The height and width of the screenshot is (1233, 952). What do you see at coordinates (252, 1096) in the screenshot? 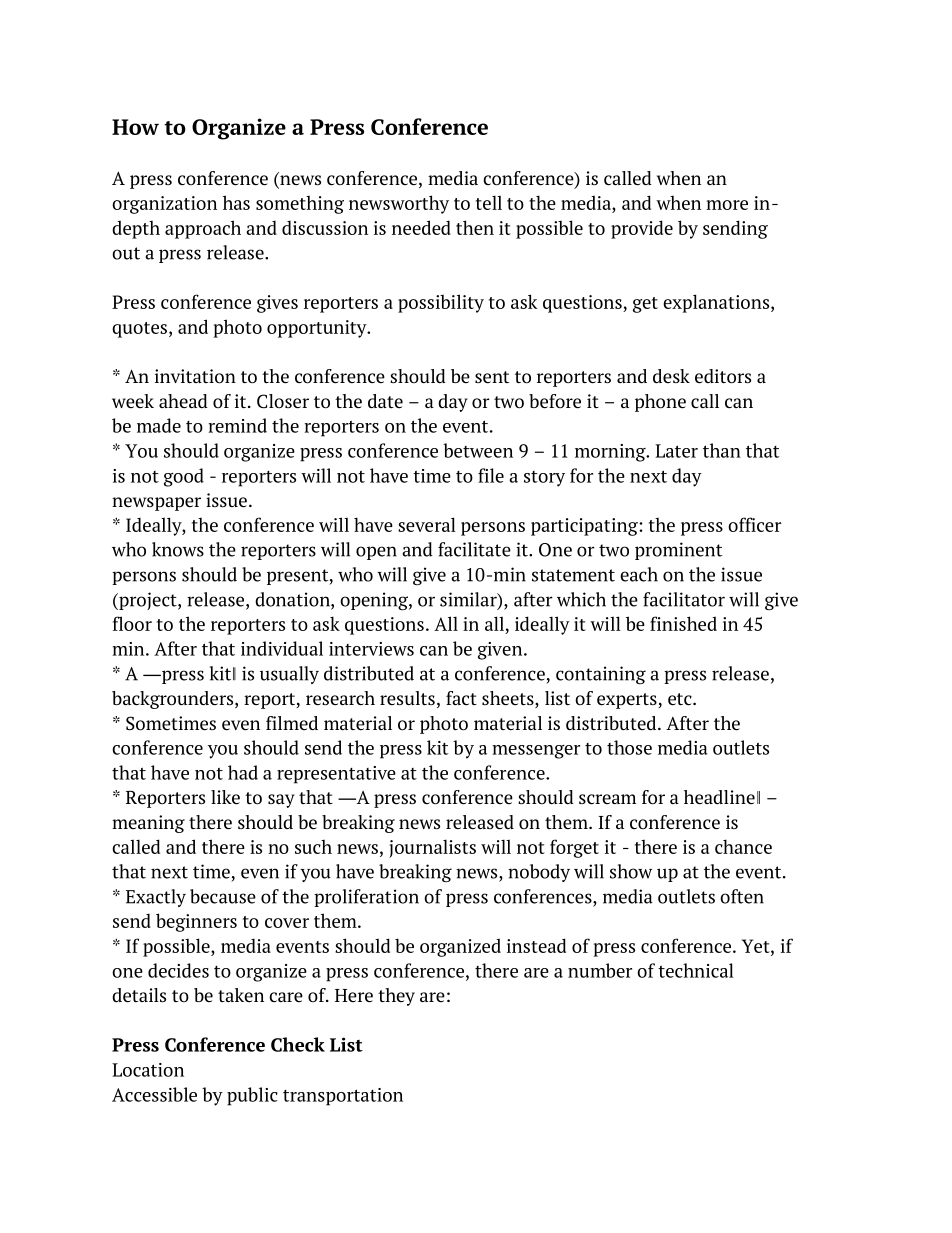
I see `public` at bounding box center [252, 1096].
